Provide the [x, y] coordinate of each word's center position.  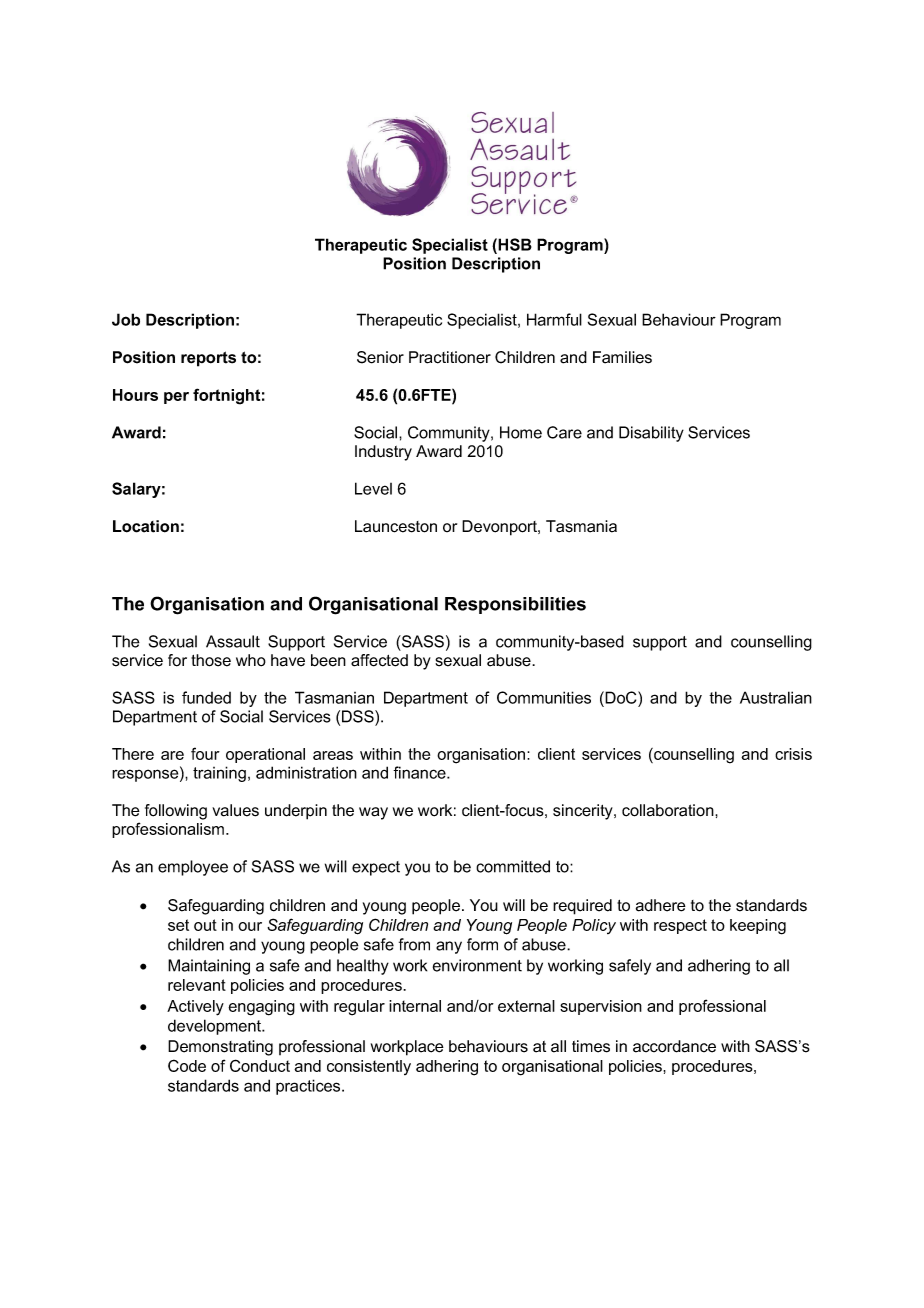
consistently [369, 1067]
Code [187, 1065]
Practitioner [450, 357]
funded [206, 697]
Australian [776, 697]
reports [208, 359]
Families [622, 357]
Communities [544, 697]
